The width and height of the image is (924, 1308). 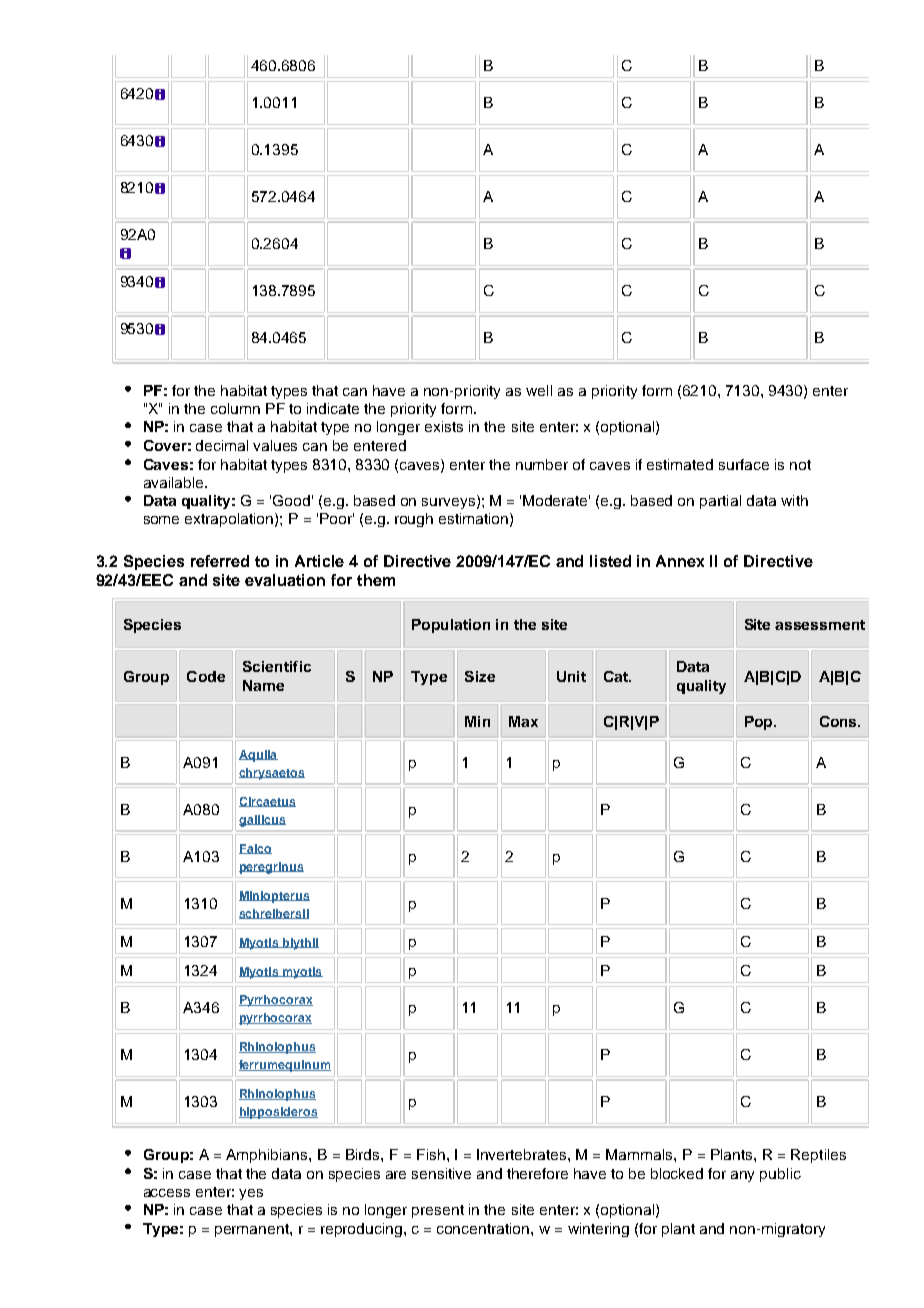 What do you see at coordinates (235, 408) in the image?
I see `column` at bounding box center [235, 408].
